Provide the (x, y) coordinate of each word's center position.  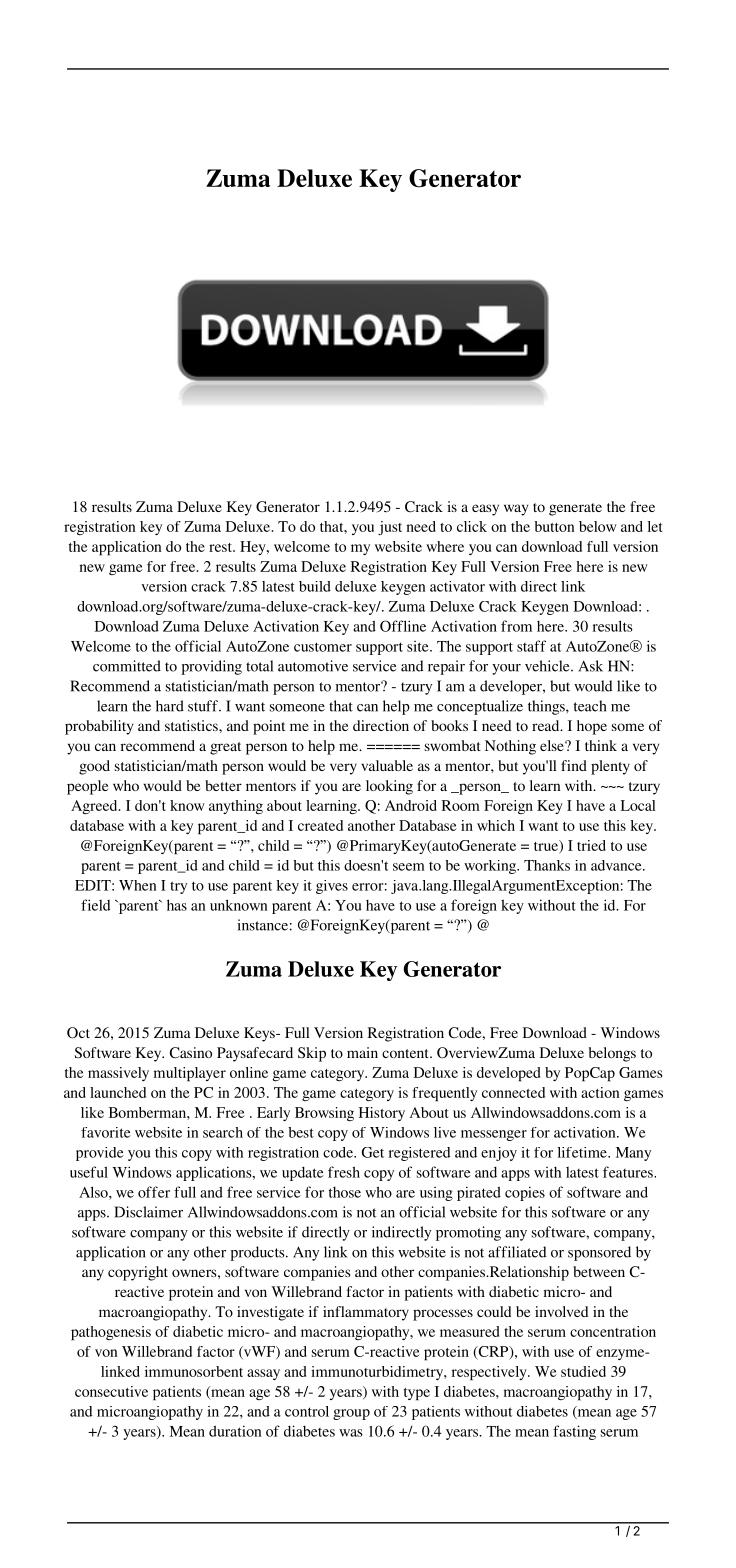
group (351, 1414)
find (574, 765)
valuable (387, 765)
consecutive (111, 1391)
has (177, 905)
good (94, 767)
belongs (612, 1054)
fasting (574, 1432)
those (345, 1192)
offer (154, 1192)
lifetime (583, 1152)
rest (221, 547)
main (362, 1052)
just (390, 528)
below (598, 526)
